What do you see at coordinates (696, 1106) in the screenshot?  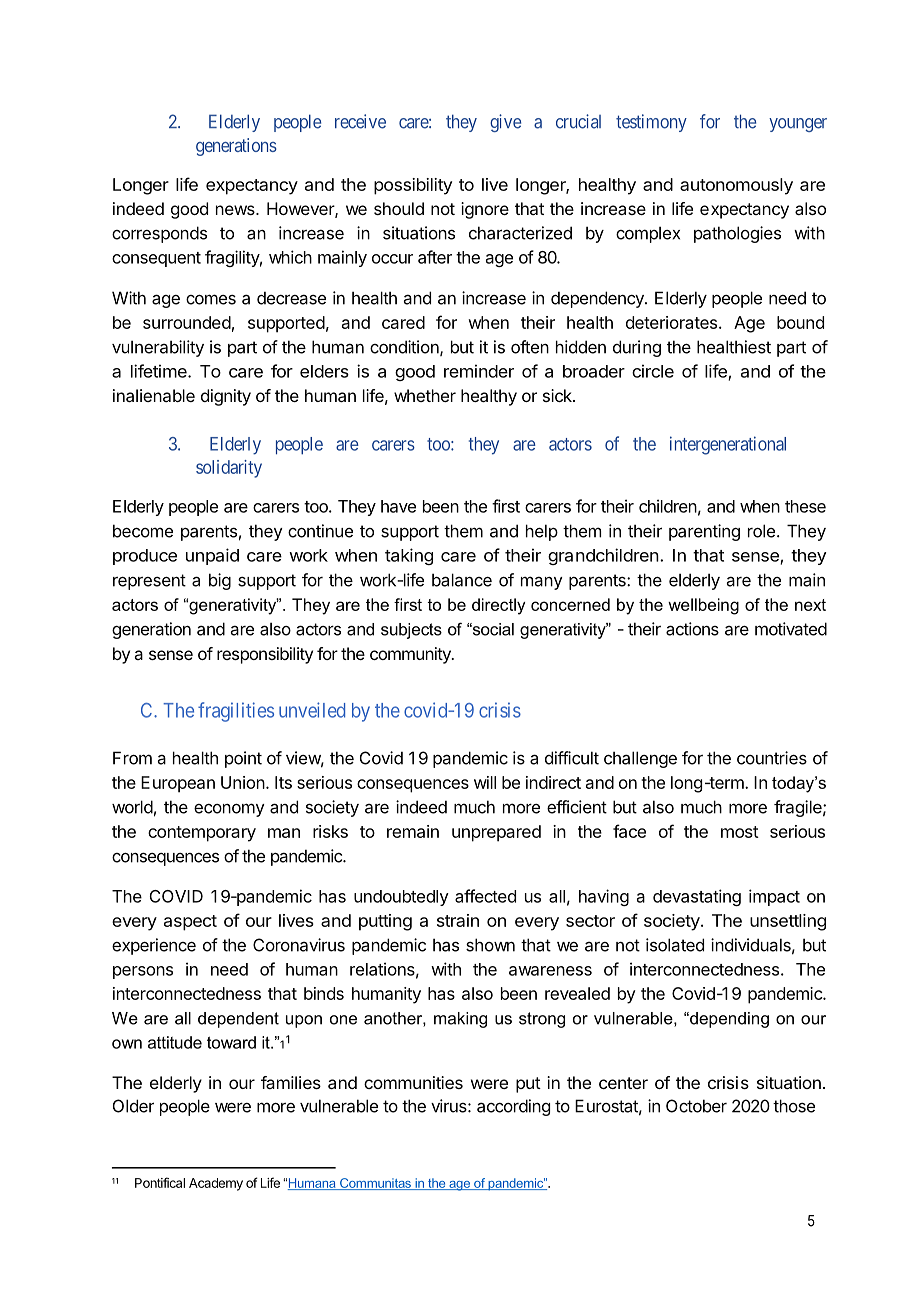 I see `October` at bounding box center [696, 1106].
